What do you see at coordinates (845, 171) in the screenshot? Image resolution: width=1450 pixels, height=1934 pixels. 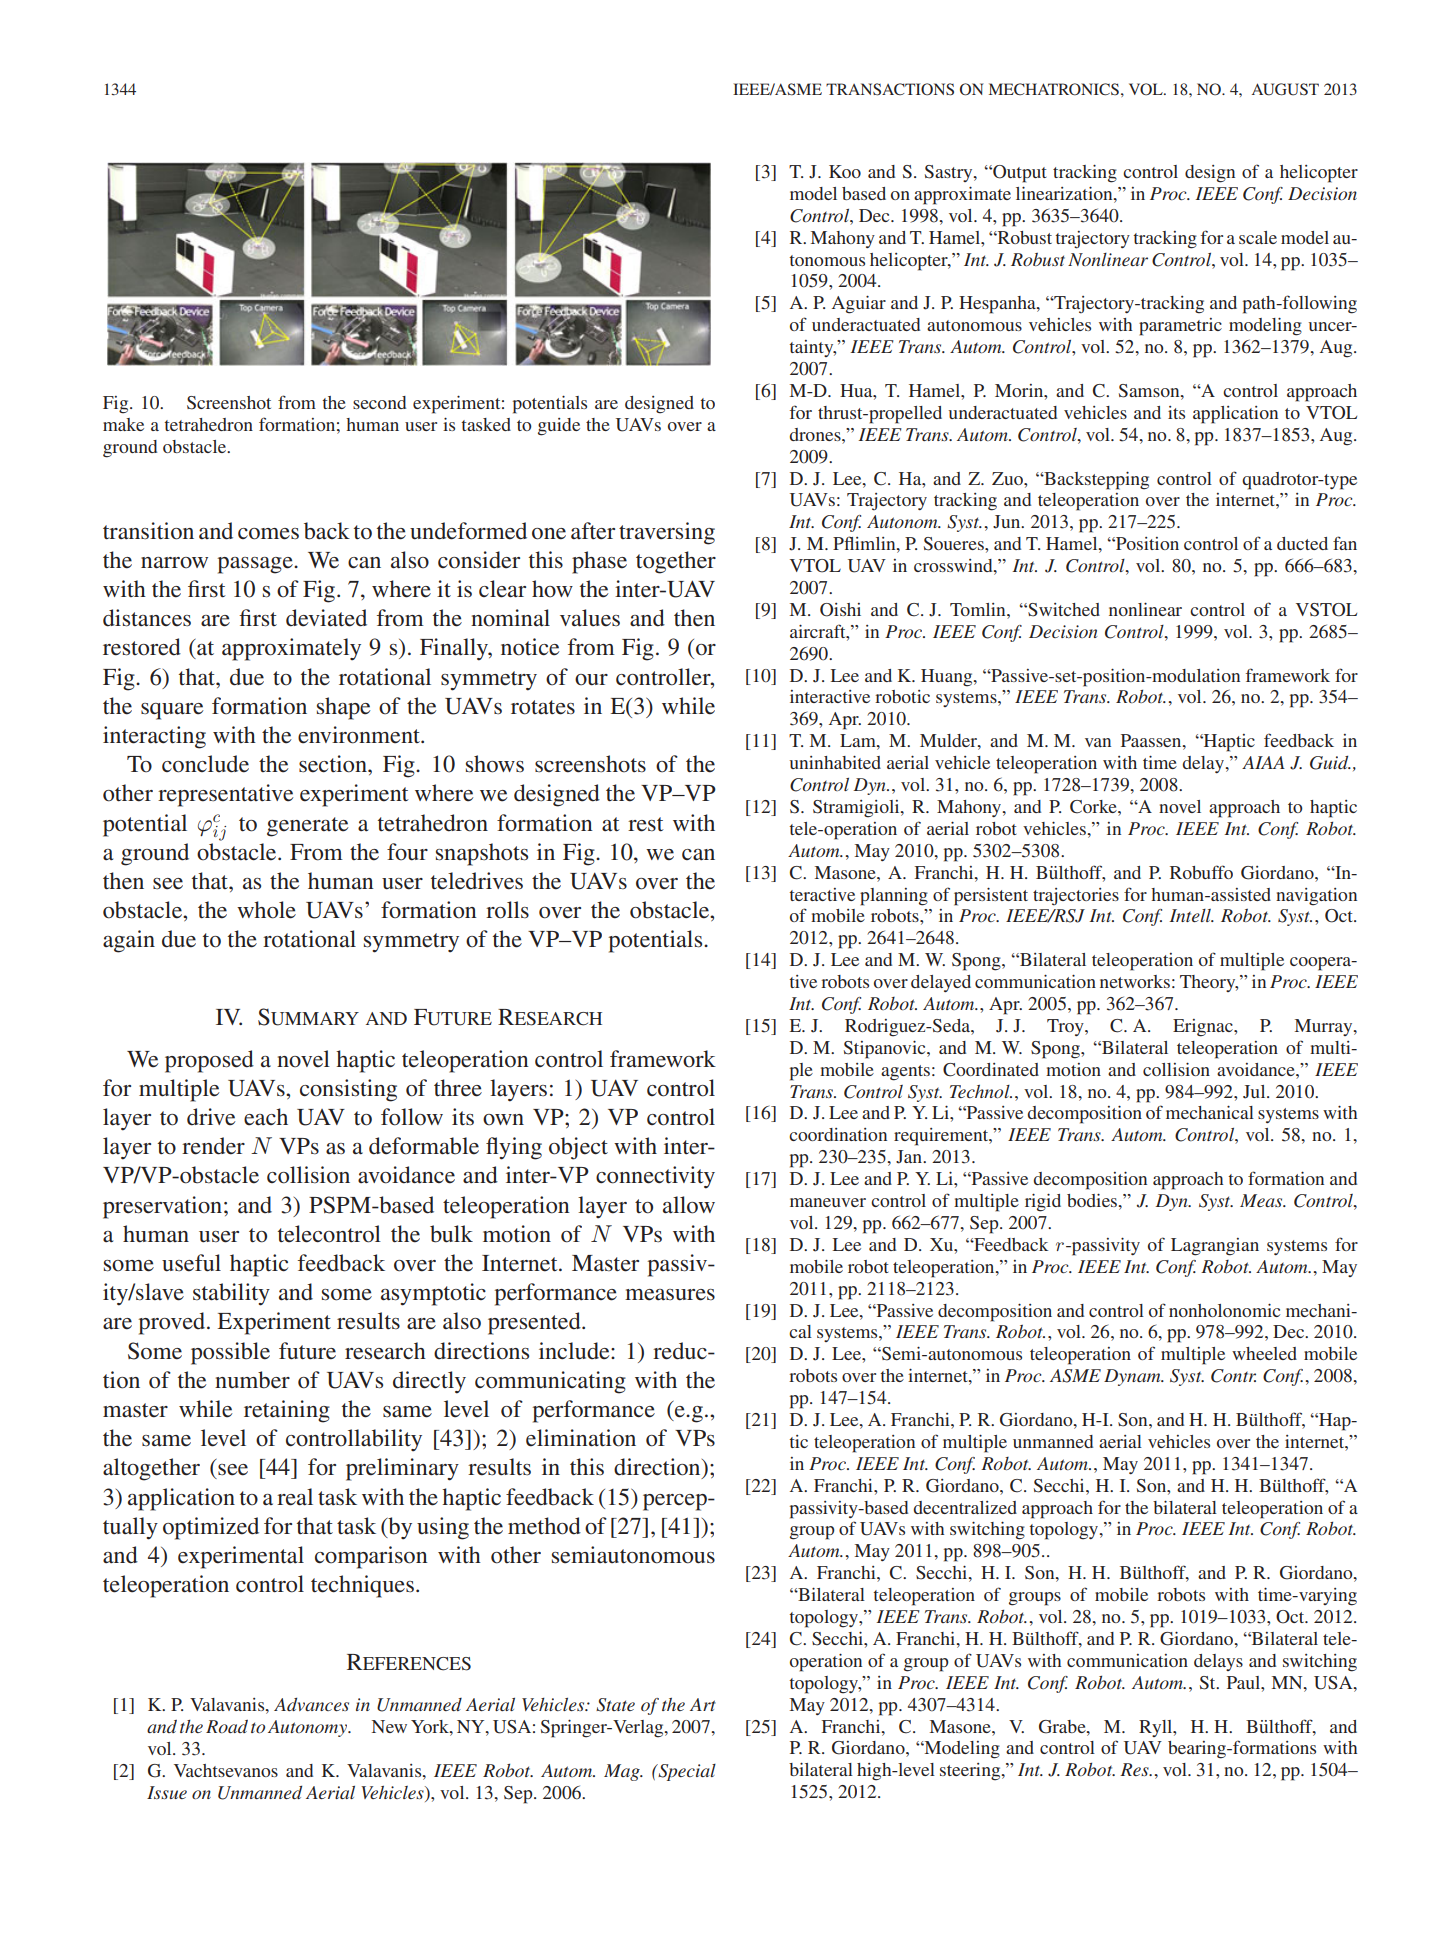 I see `Koo` at bounding box center [845, 171].
